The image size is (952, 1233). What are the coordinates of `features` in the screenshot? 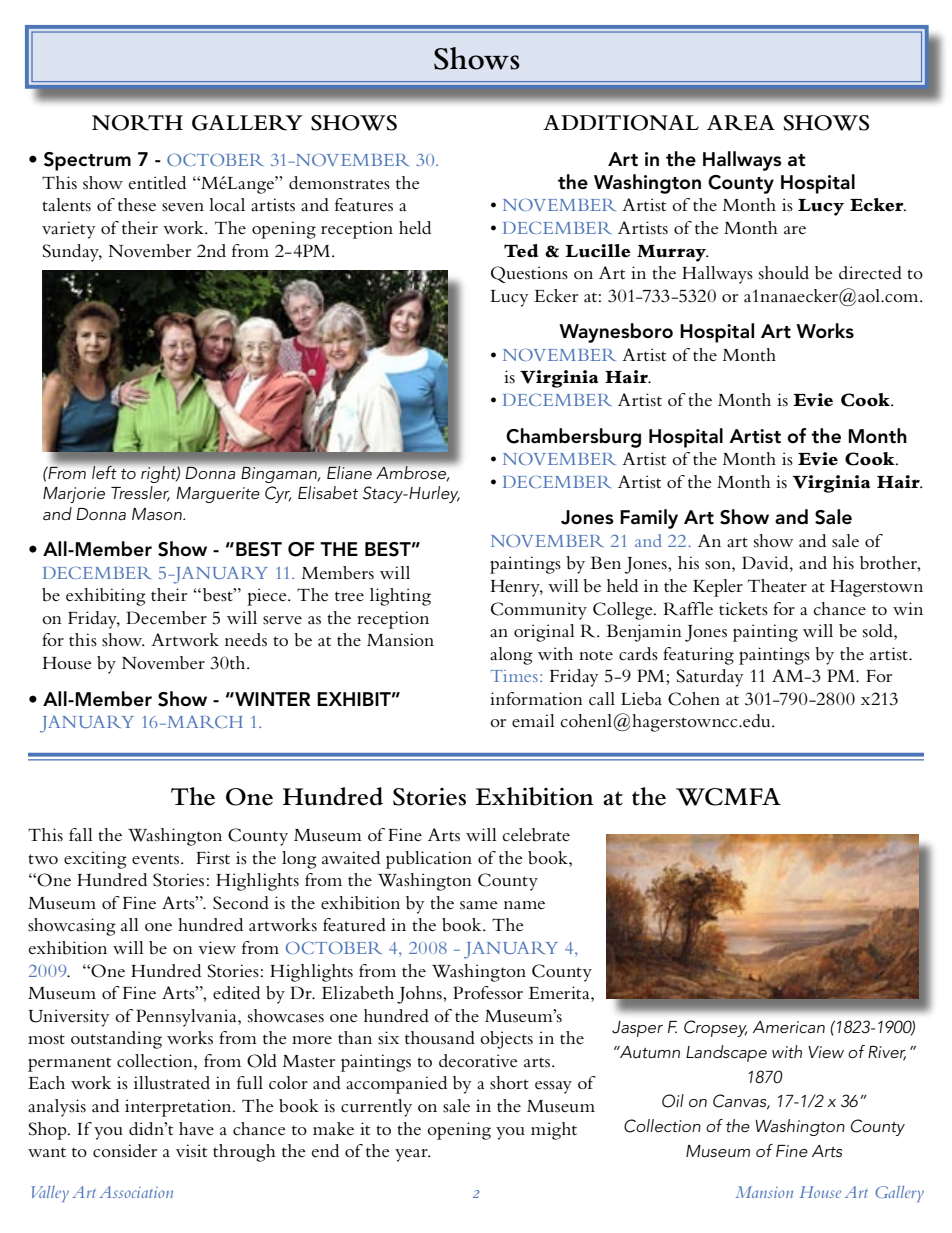 It's located at (364, 205).
